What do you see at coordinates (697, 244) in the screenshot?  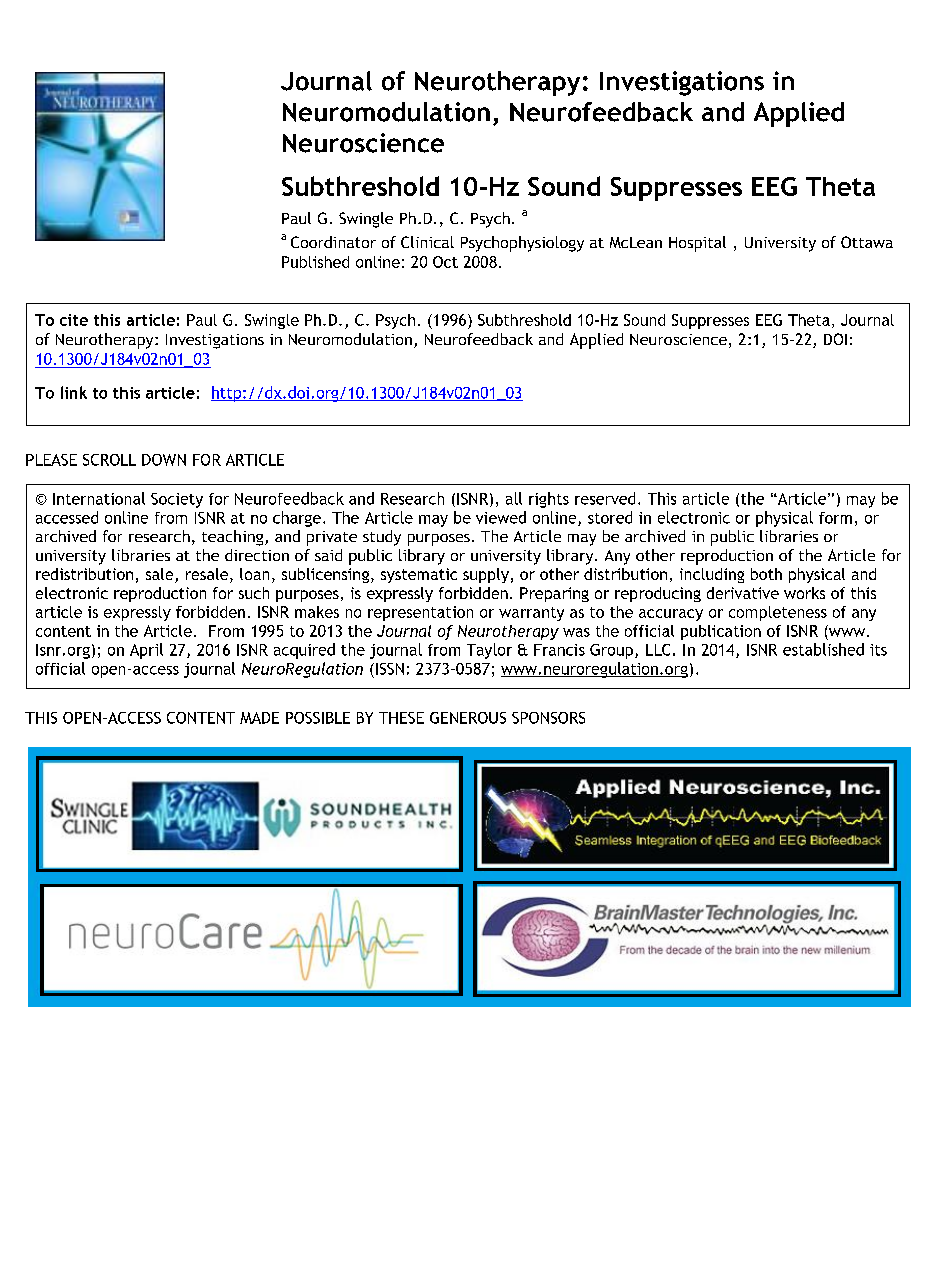 I see `Hospital` at bounding box center [697, 244].
